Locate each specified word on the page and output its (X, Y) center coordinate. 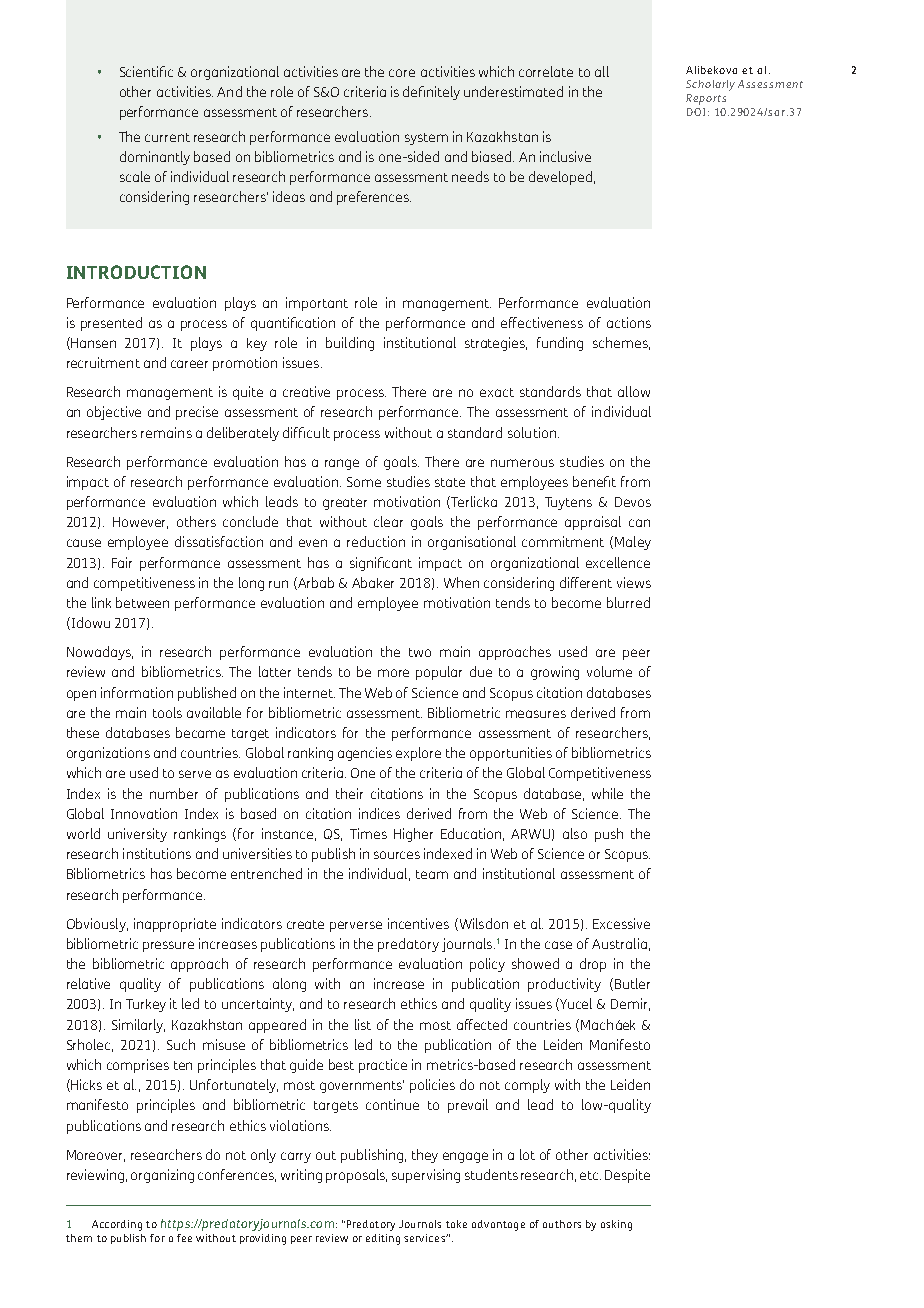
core (402, 73)
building (350, 344)
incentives (418, 923)
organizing (162, 1176)
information (137, 692)
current (167, 137)
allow (634, 391)
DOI (696, 112)
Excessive (621, 923)
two (420, 652)
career (189, 364)
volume (609, 671)
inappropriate (175, 925)
